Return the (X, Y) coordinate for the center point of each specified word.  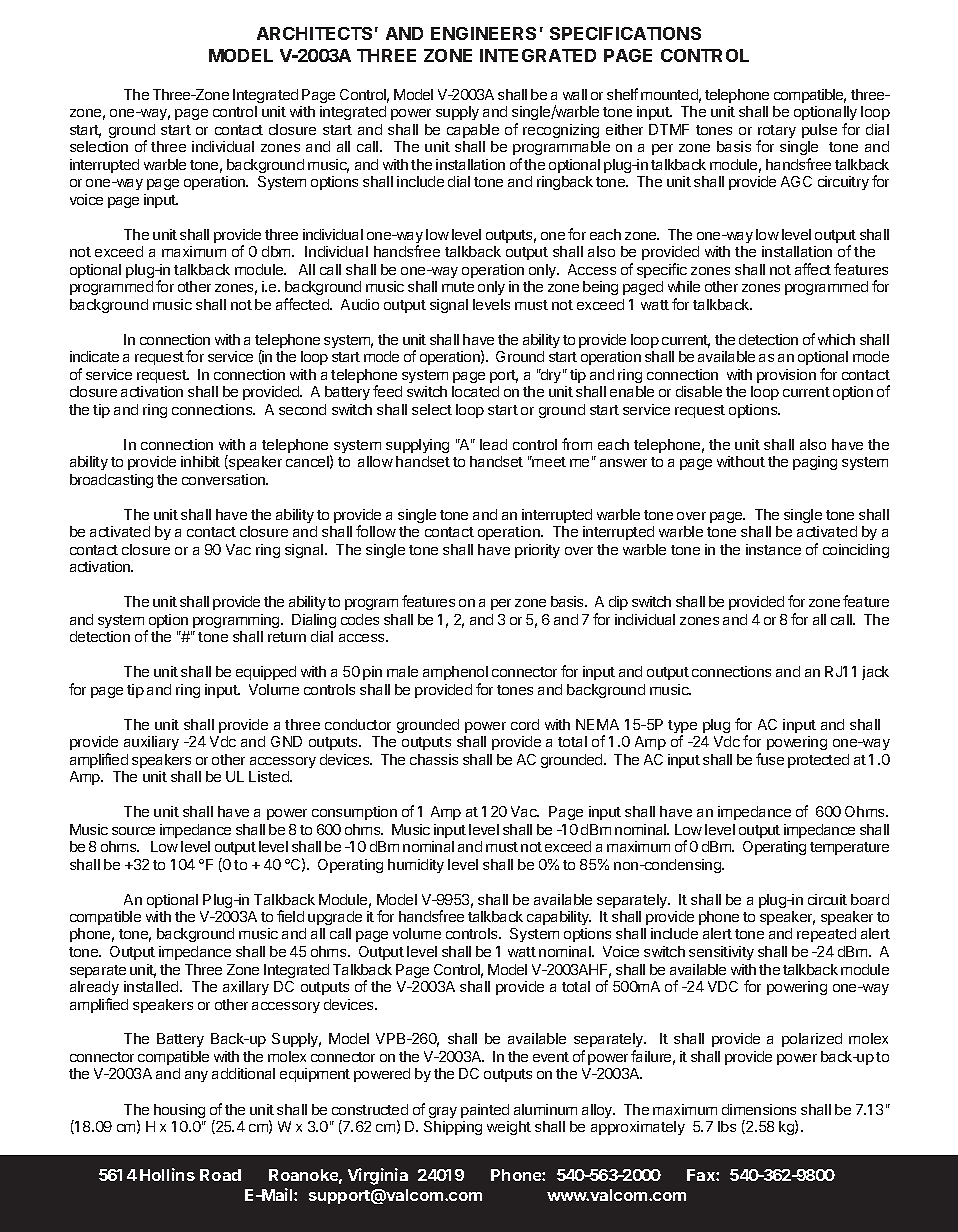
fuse (770, 759)
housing (179, 1111)
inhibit (200, 461)
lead (493, 444)
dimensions (759, 1109)
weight (509, 1128)
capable (473, 131)
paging (815, 463)
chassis (434, 759)
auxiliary (151, 743)
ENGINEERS (483, 33)
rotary (777, 133)
